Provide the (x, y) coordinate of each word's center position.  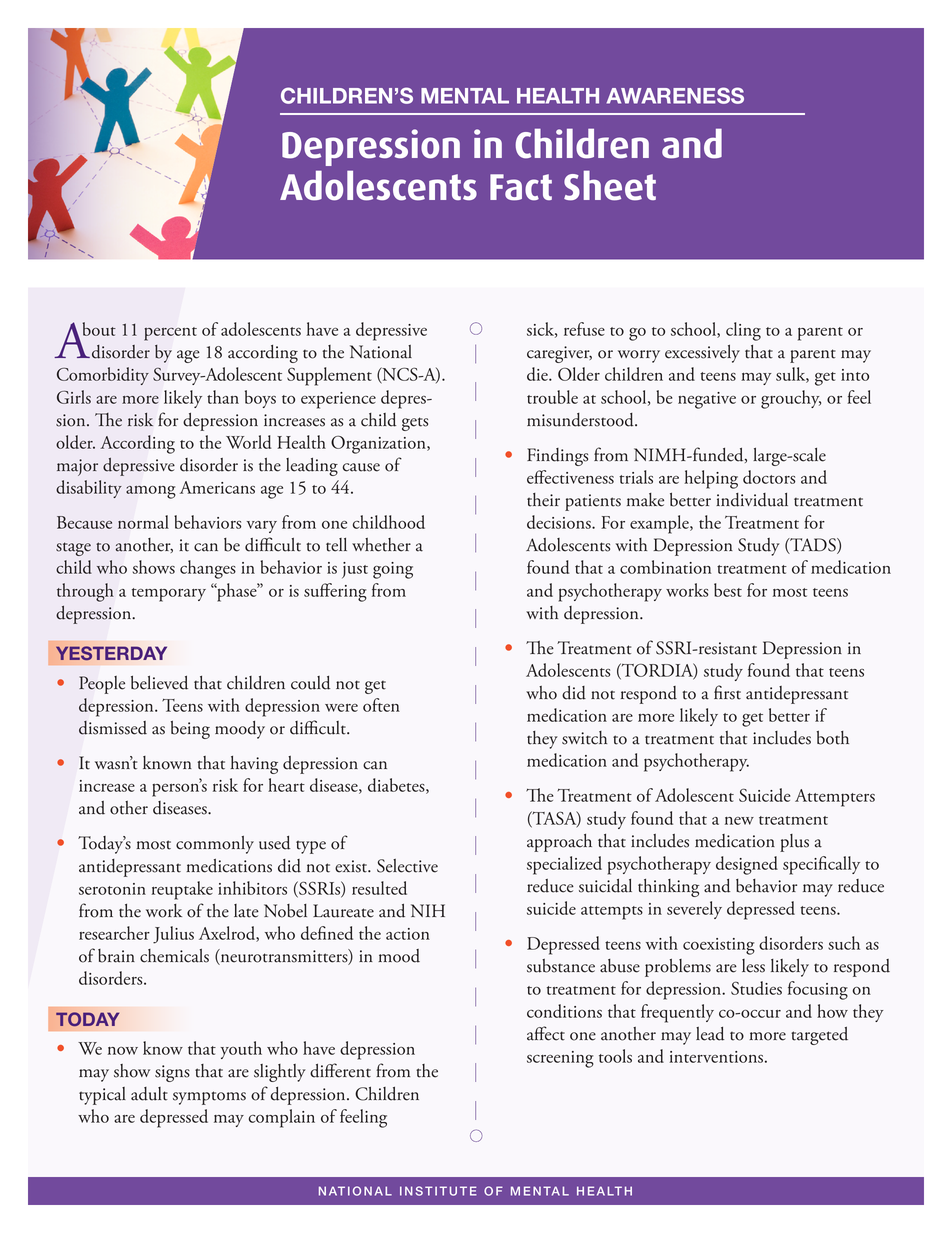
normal (143, 522)
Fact (521, 187)
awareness (675, 95)
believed (159, 683)
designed (747, 865)
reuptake (182, 890)
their (543, 500)
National (381, 352)
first (727, 692)
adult (149, 1094)
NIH (428, 910)
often (381, 705)
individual (752, 500)
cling (743, 331)
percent (170, 334)
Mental (465, 96)
